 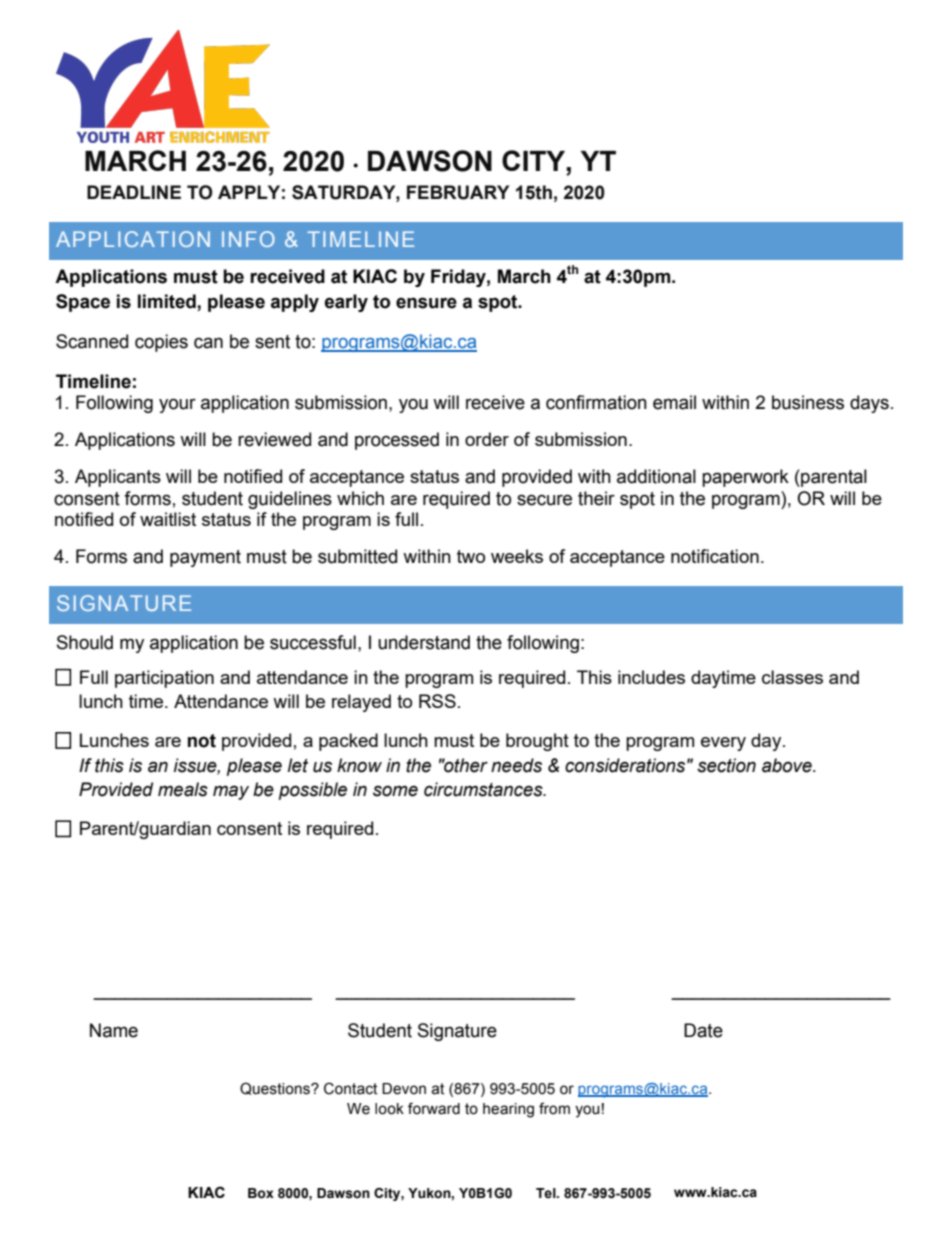 I want to click on two, so click(x=471, y=556).
